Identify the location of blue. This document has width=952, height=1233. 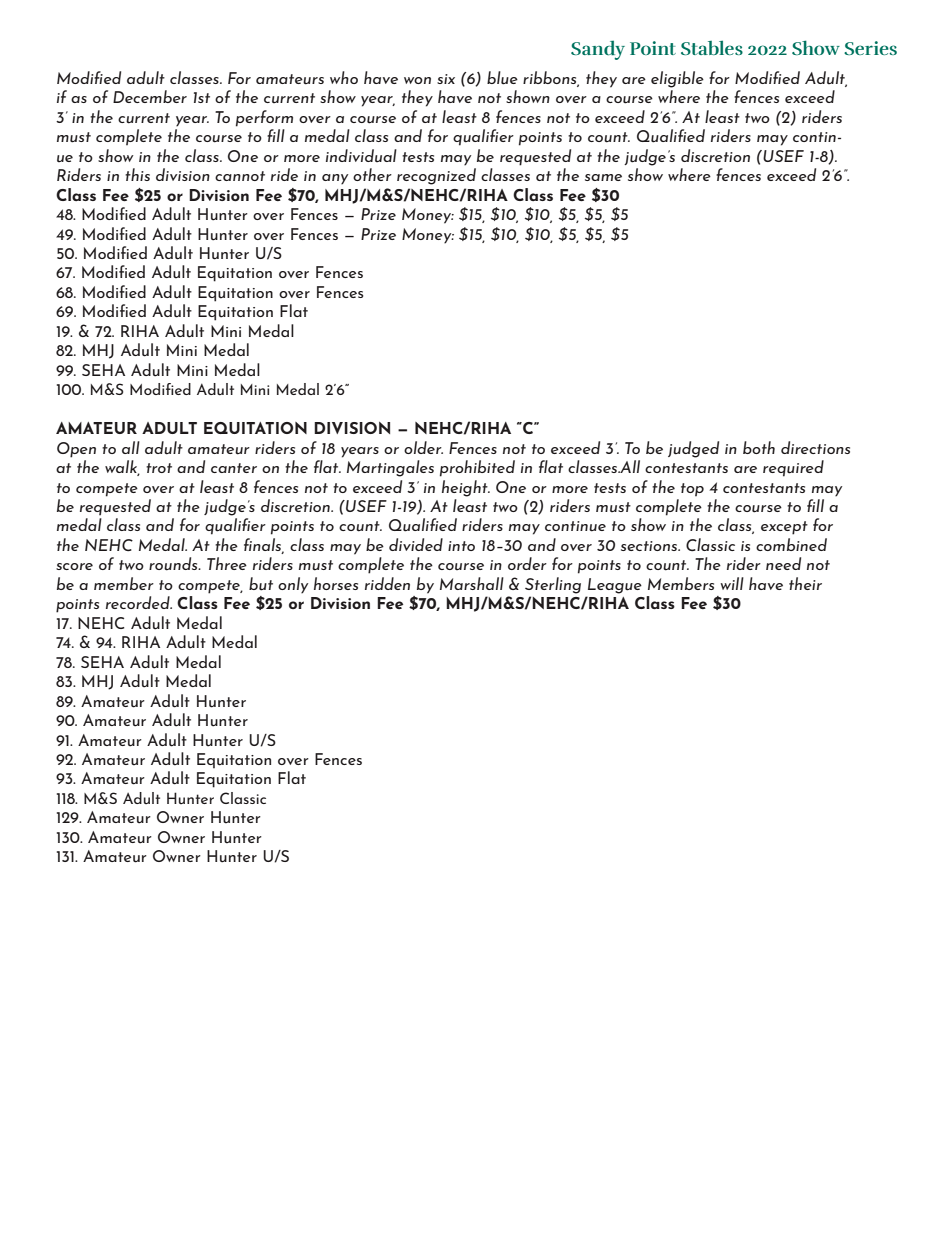
(502, 78).
